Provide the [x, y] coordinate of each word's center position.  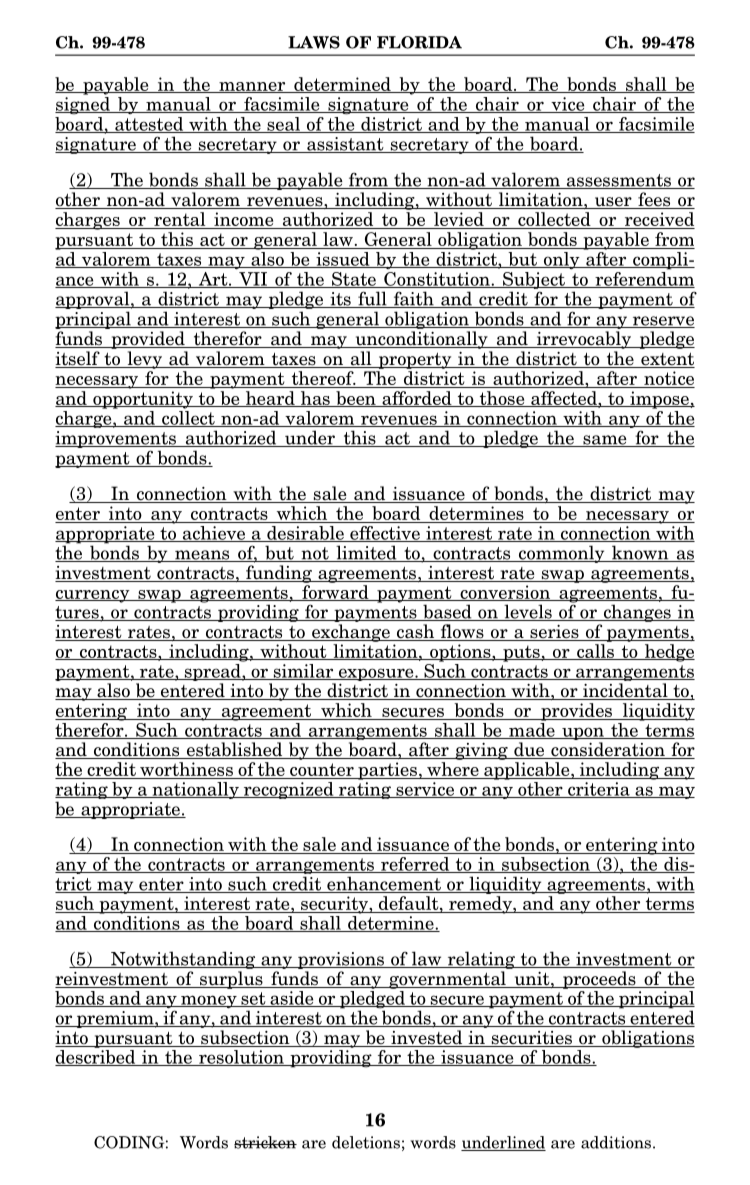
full [372, 299]
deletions [366, 1142]
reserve [662, 322]
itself [78, 359]
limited [366, 553]
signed [83, 106]
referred [415, 865]
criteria [599, 790]
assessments [618, 181]
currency [93, 596]
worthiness [186, 770]
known [640, 553]
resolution [241, 1058]
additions [616, 1142]
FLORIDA [419, 42]
